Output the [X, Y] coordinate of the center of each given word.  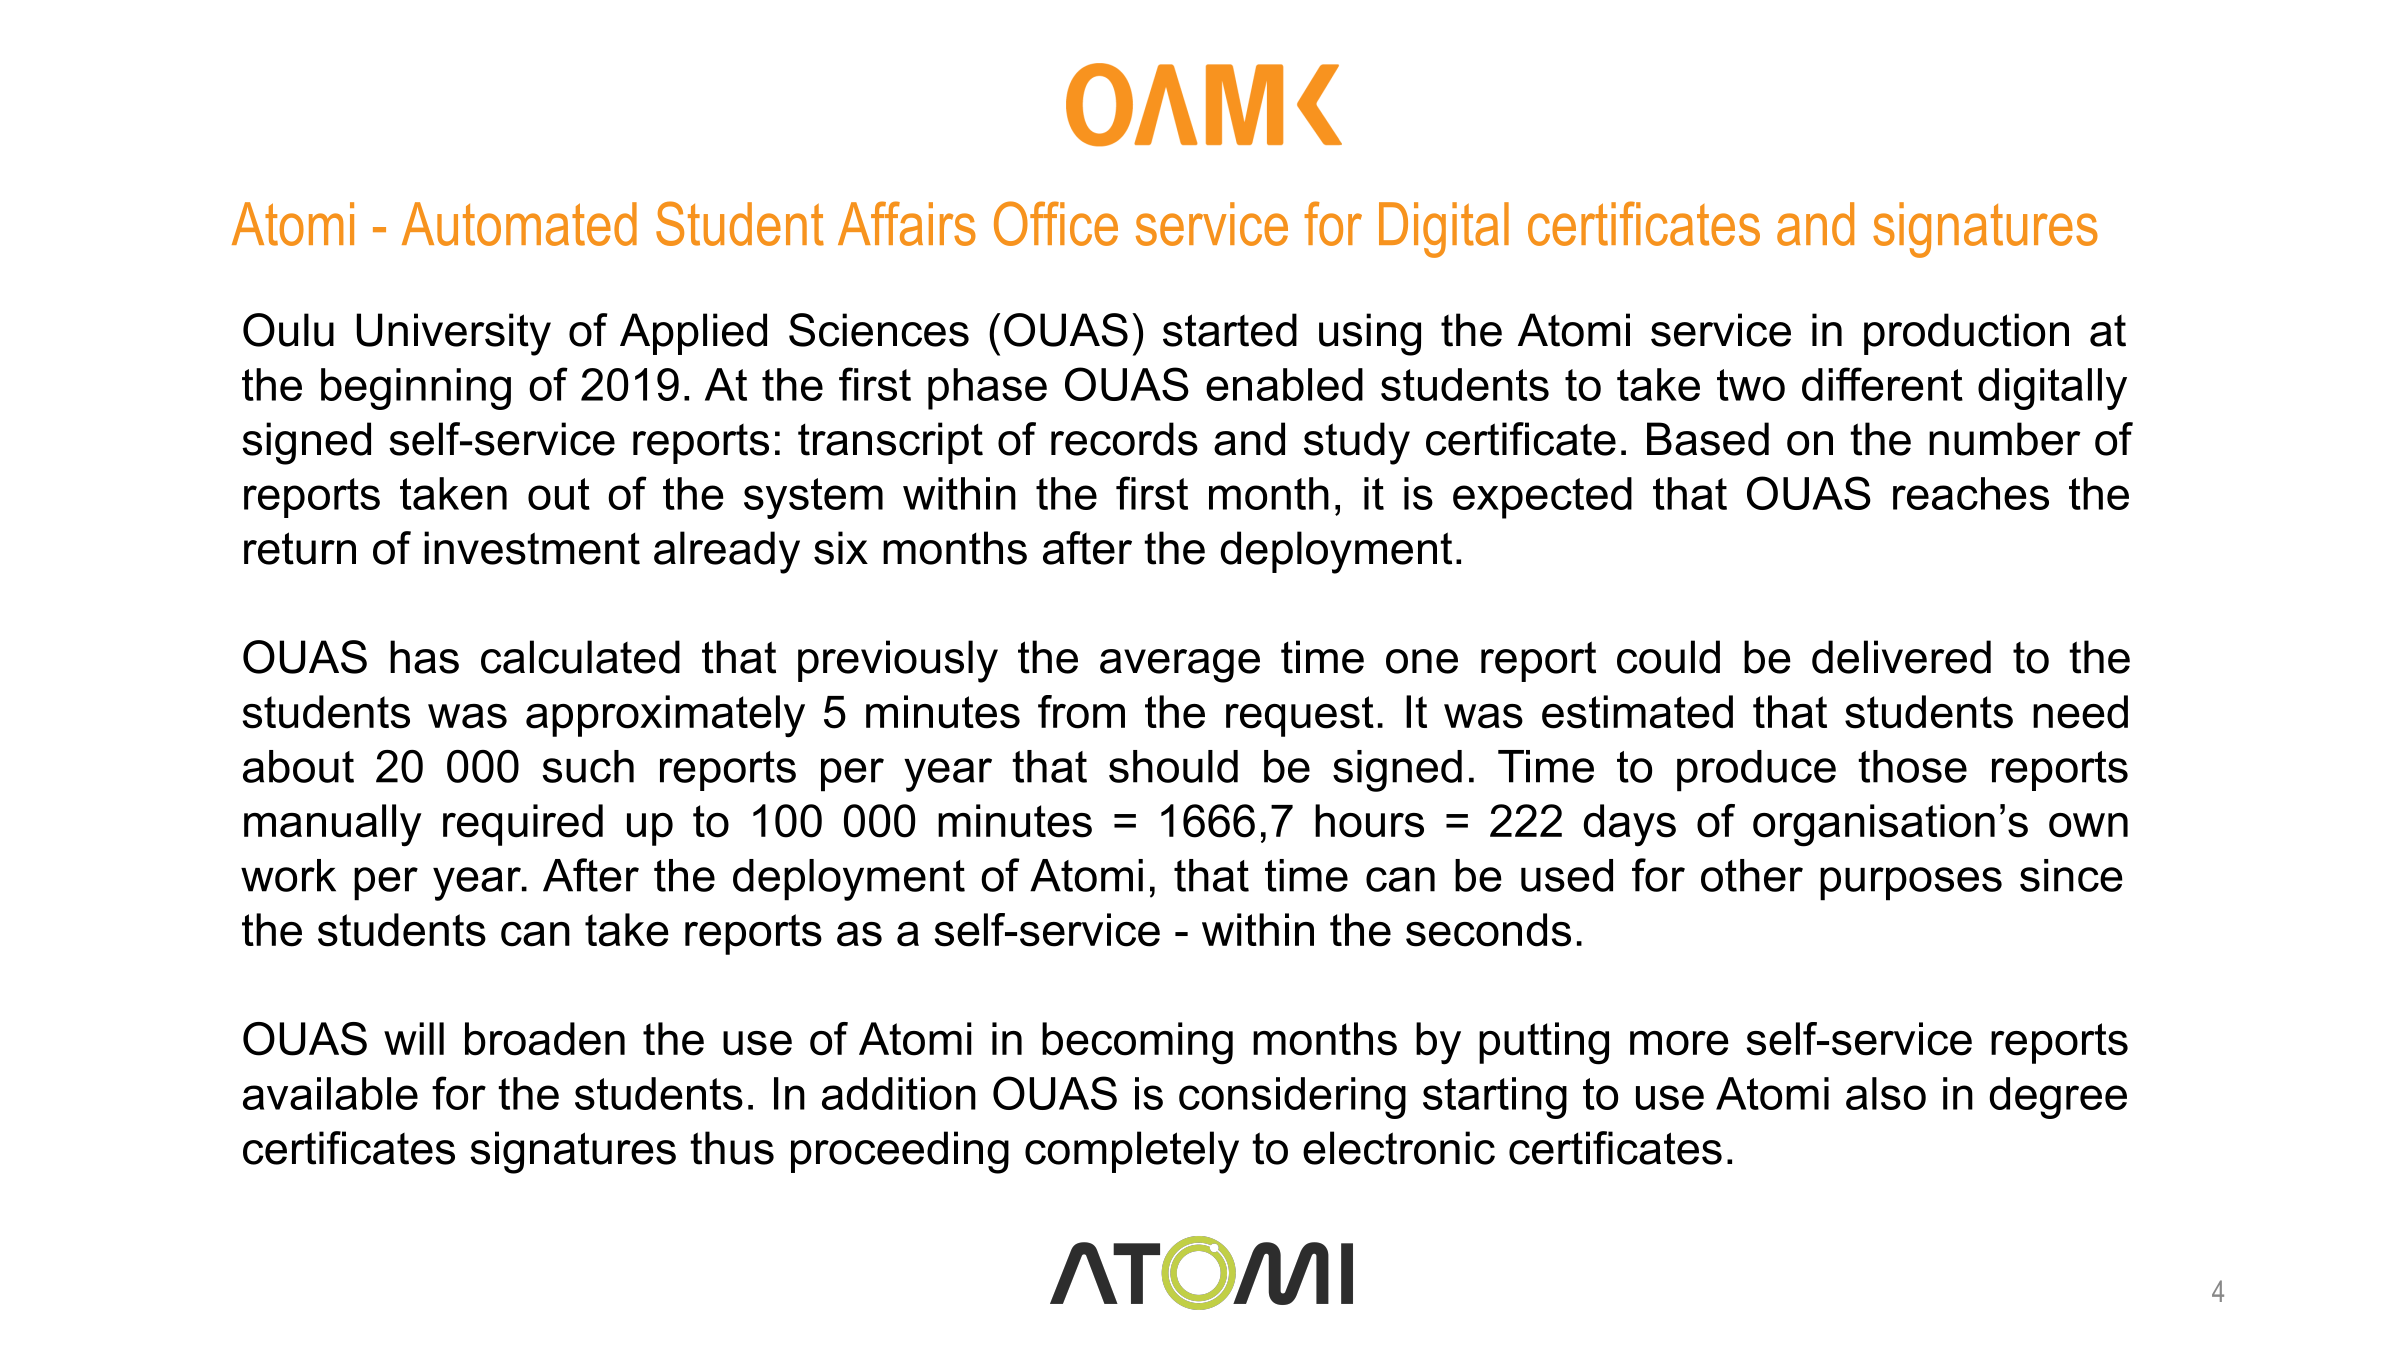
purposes [1911, 884]
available [330, 1093]
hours [1369, 821]
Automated [519, 224]
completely [1132, 1152]
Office [1056, 223]
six [841, 548]
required [523, 825]
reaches [1971, 493]
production [1966, 334]
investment [532, 548]
